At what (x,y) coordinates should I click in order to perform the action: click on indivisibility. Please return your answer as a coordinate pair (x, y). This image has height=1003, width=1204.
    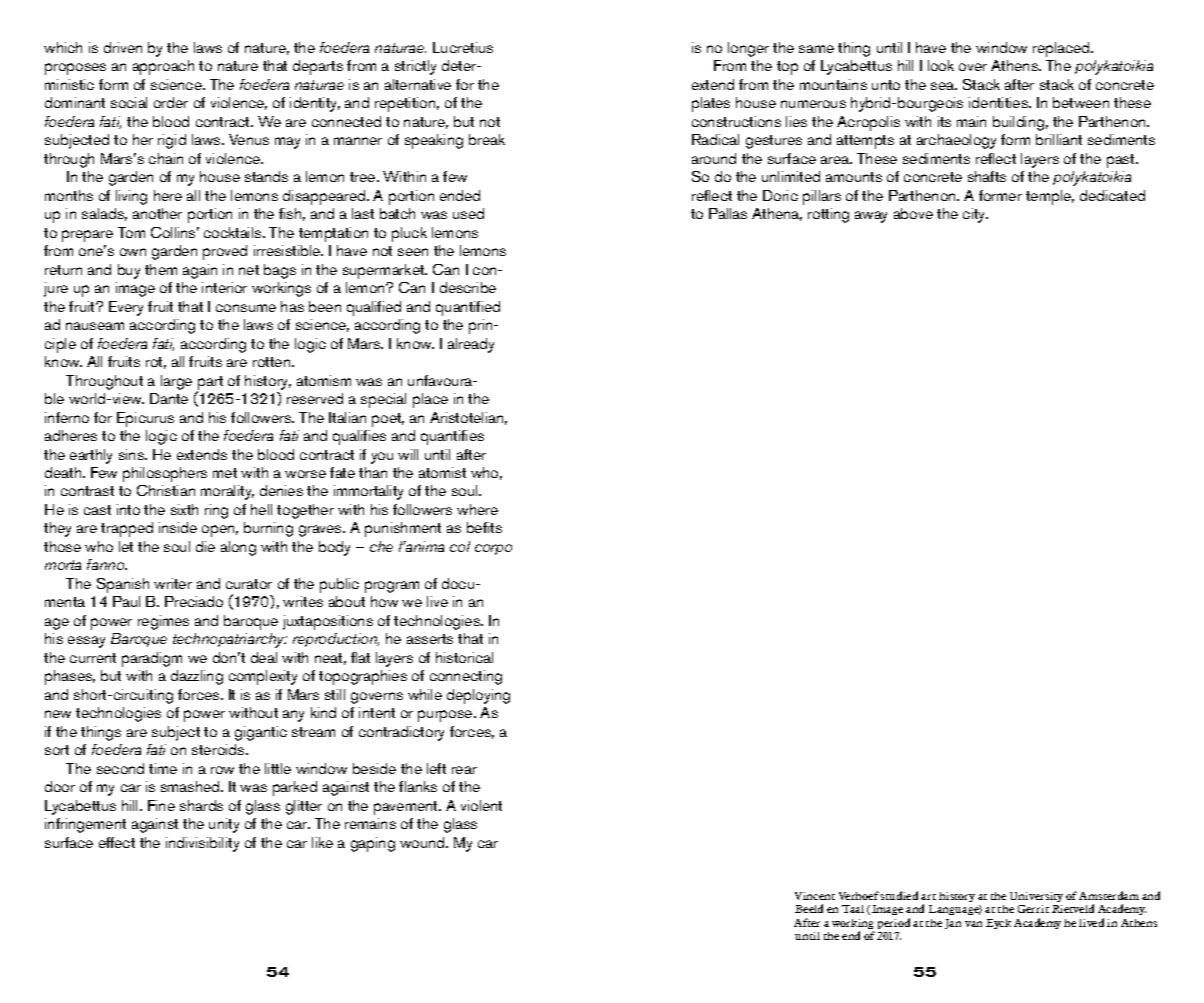
    Looking at the image, I should click on (202, 844).
